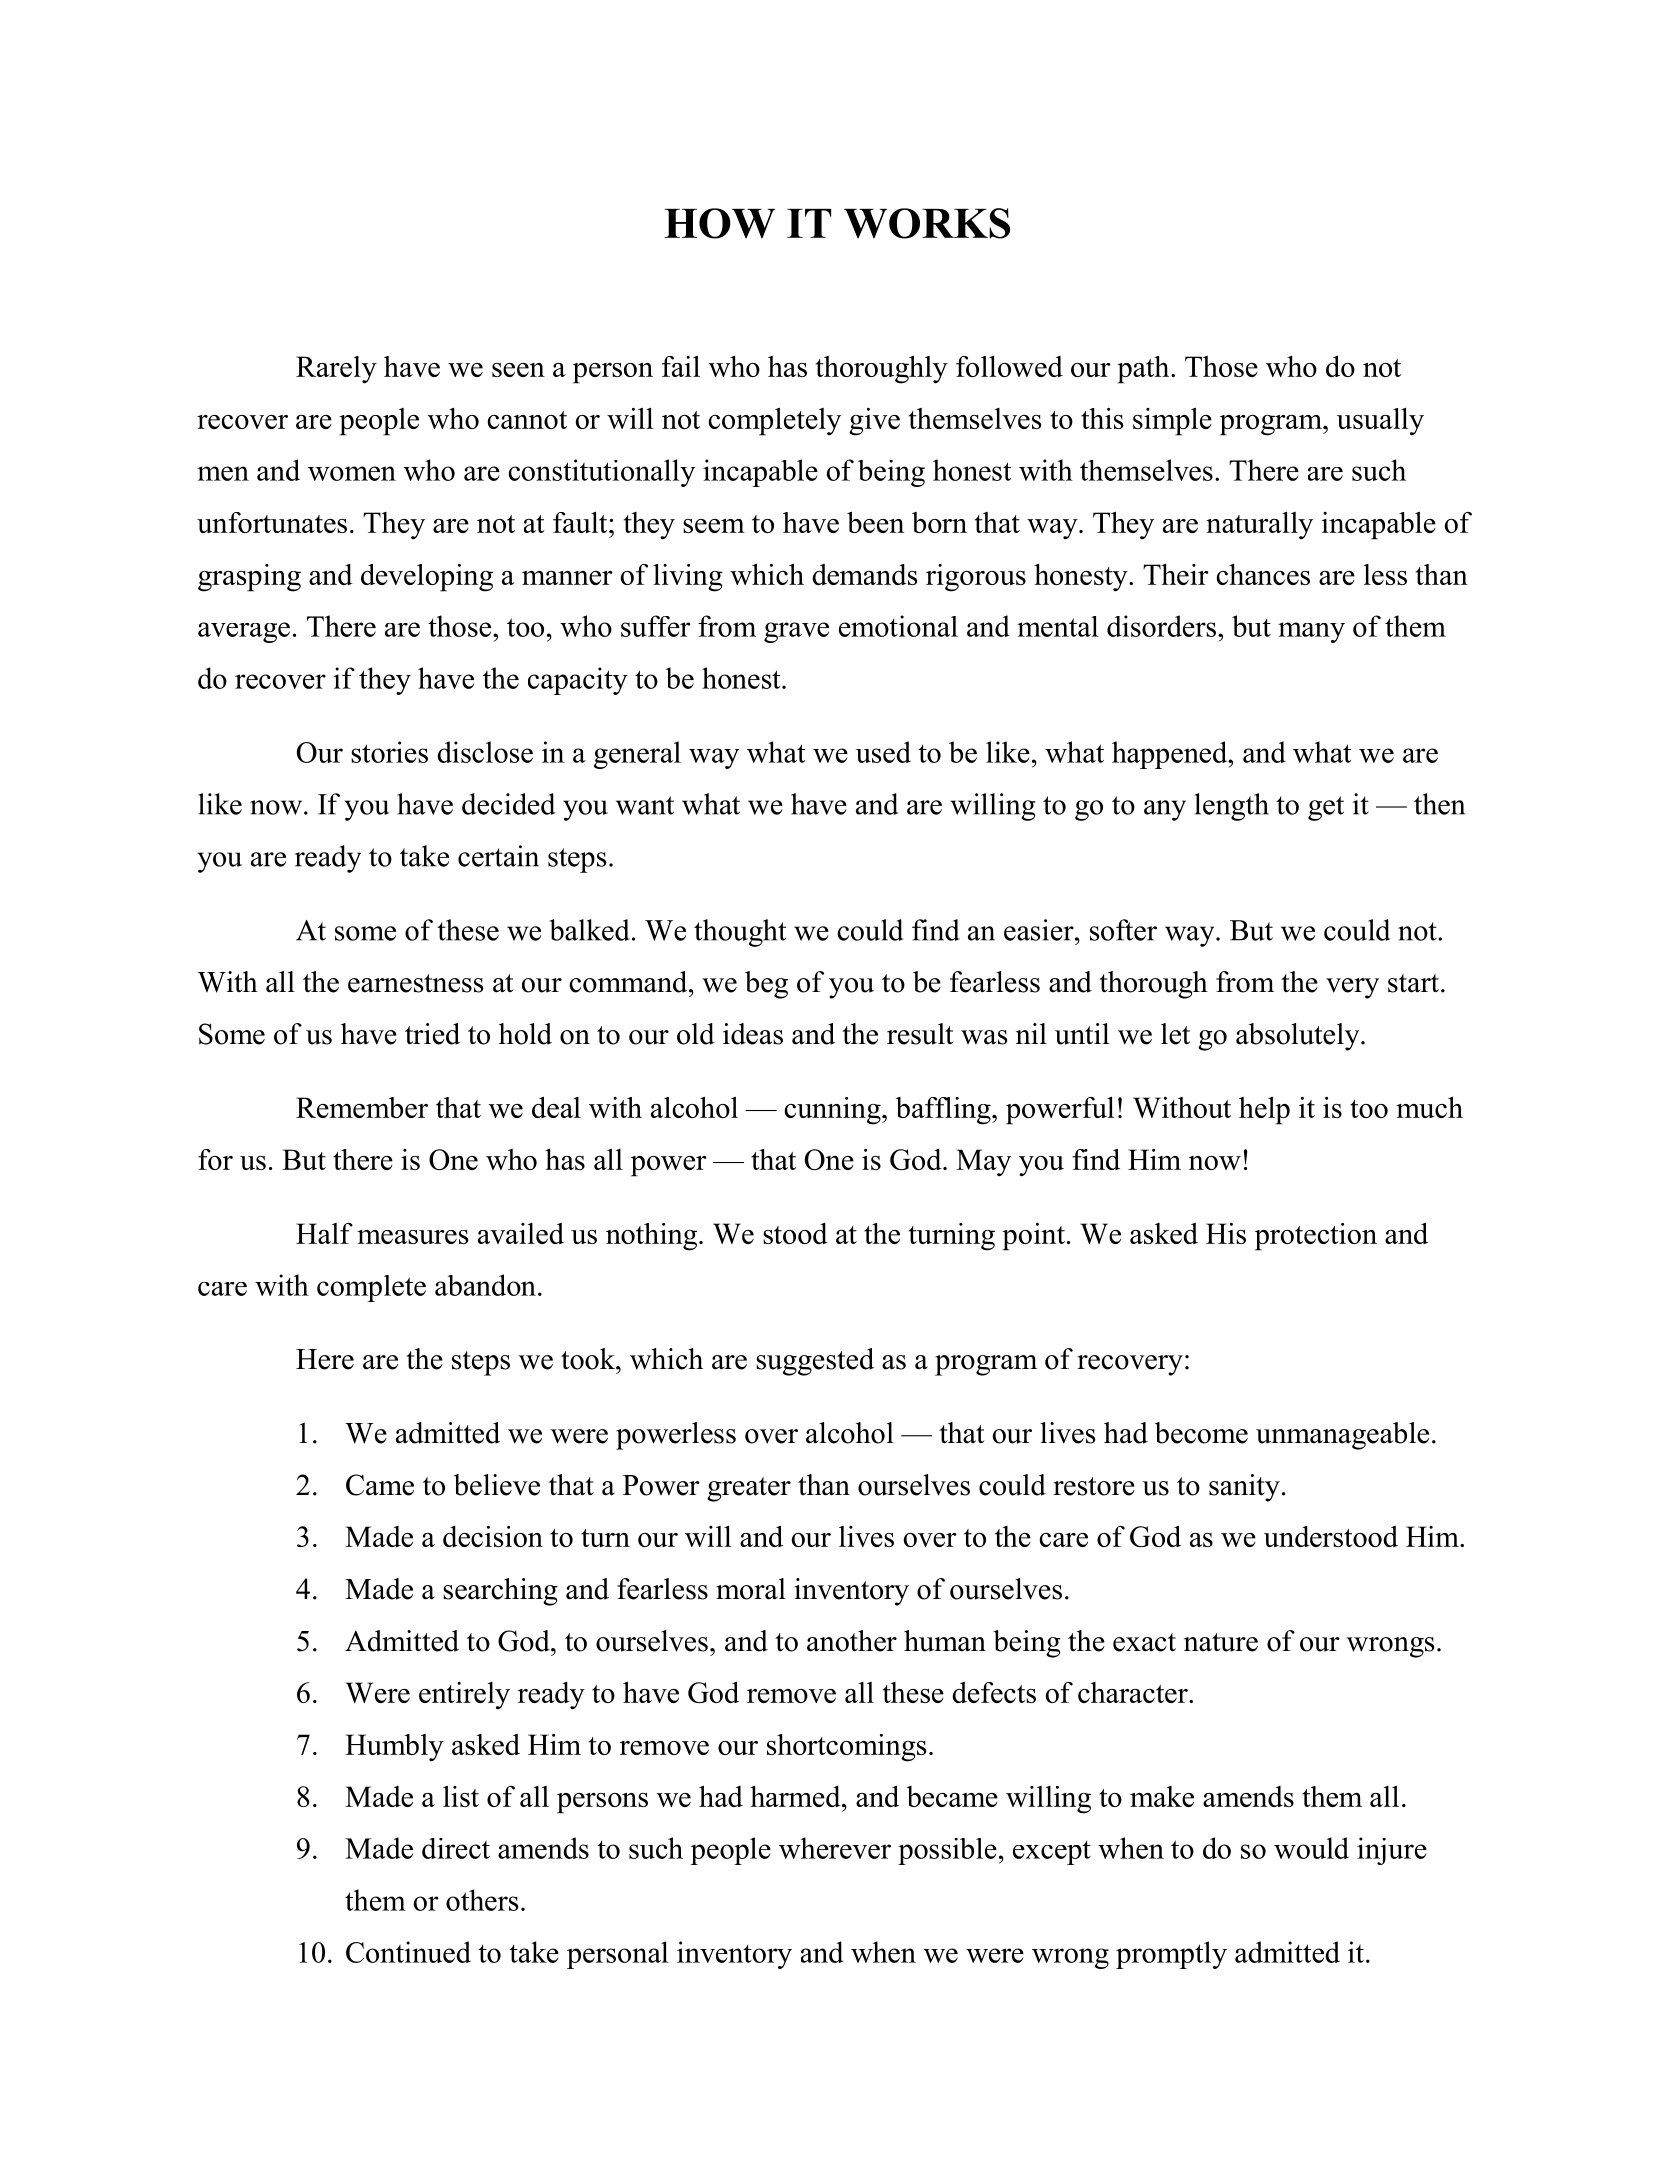 The width and height of the document is (1676, 2168). Describe the element at coordinates (815, 1362) in the document. I see `suggested` at that location.
